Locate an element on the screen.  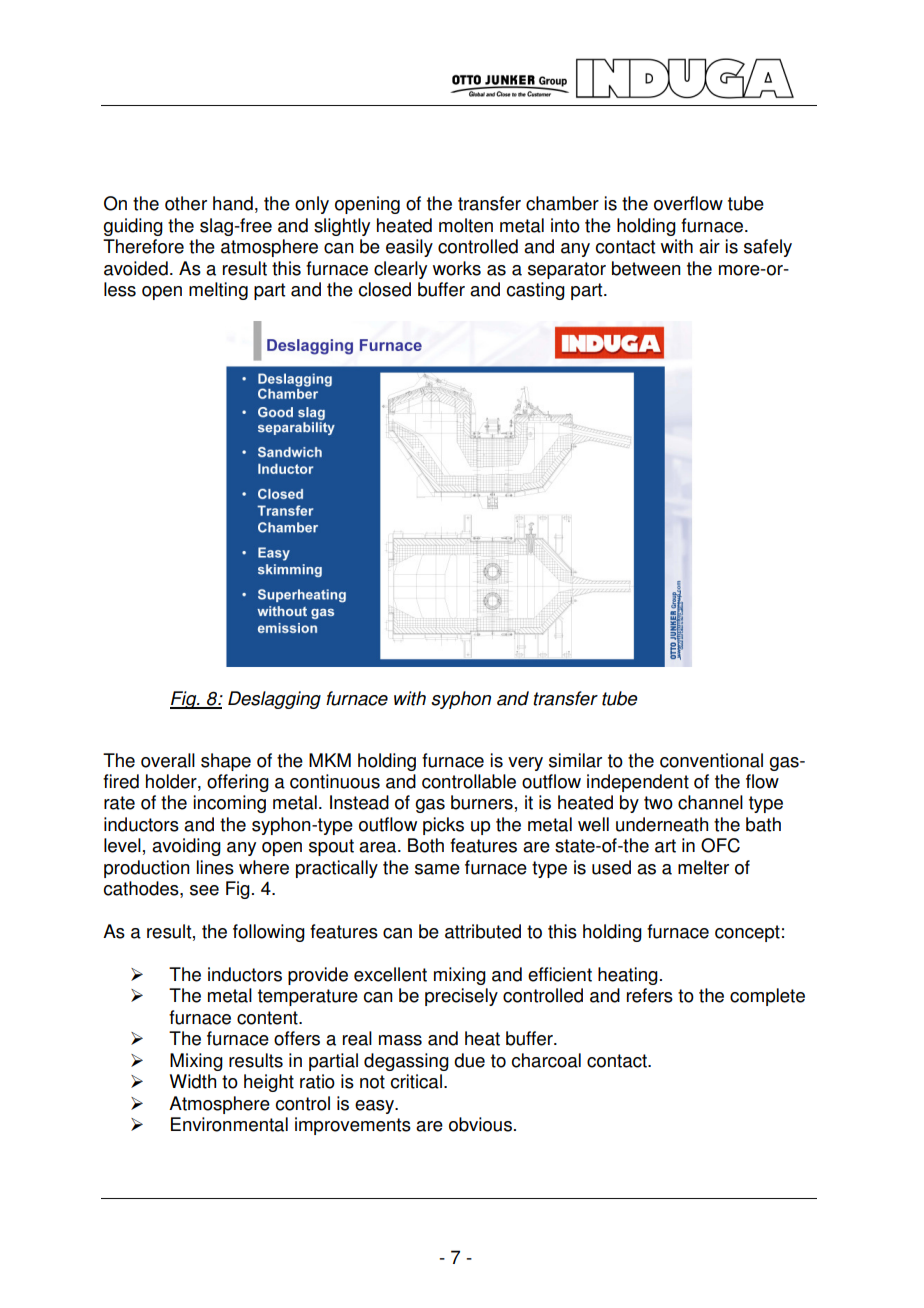
closed is located at coordinates (385, 289).
